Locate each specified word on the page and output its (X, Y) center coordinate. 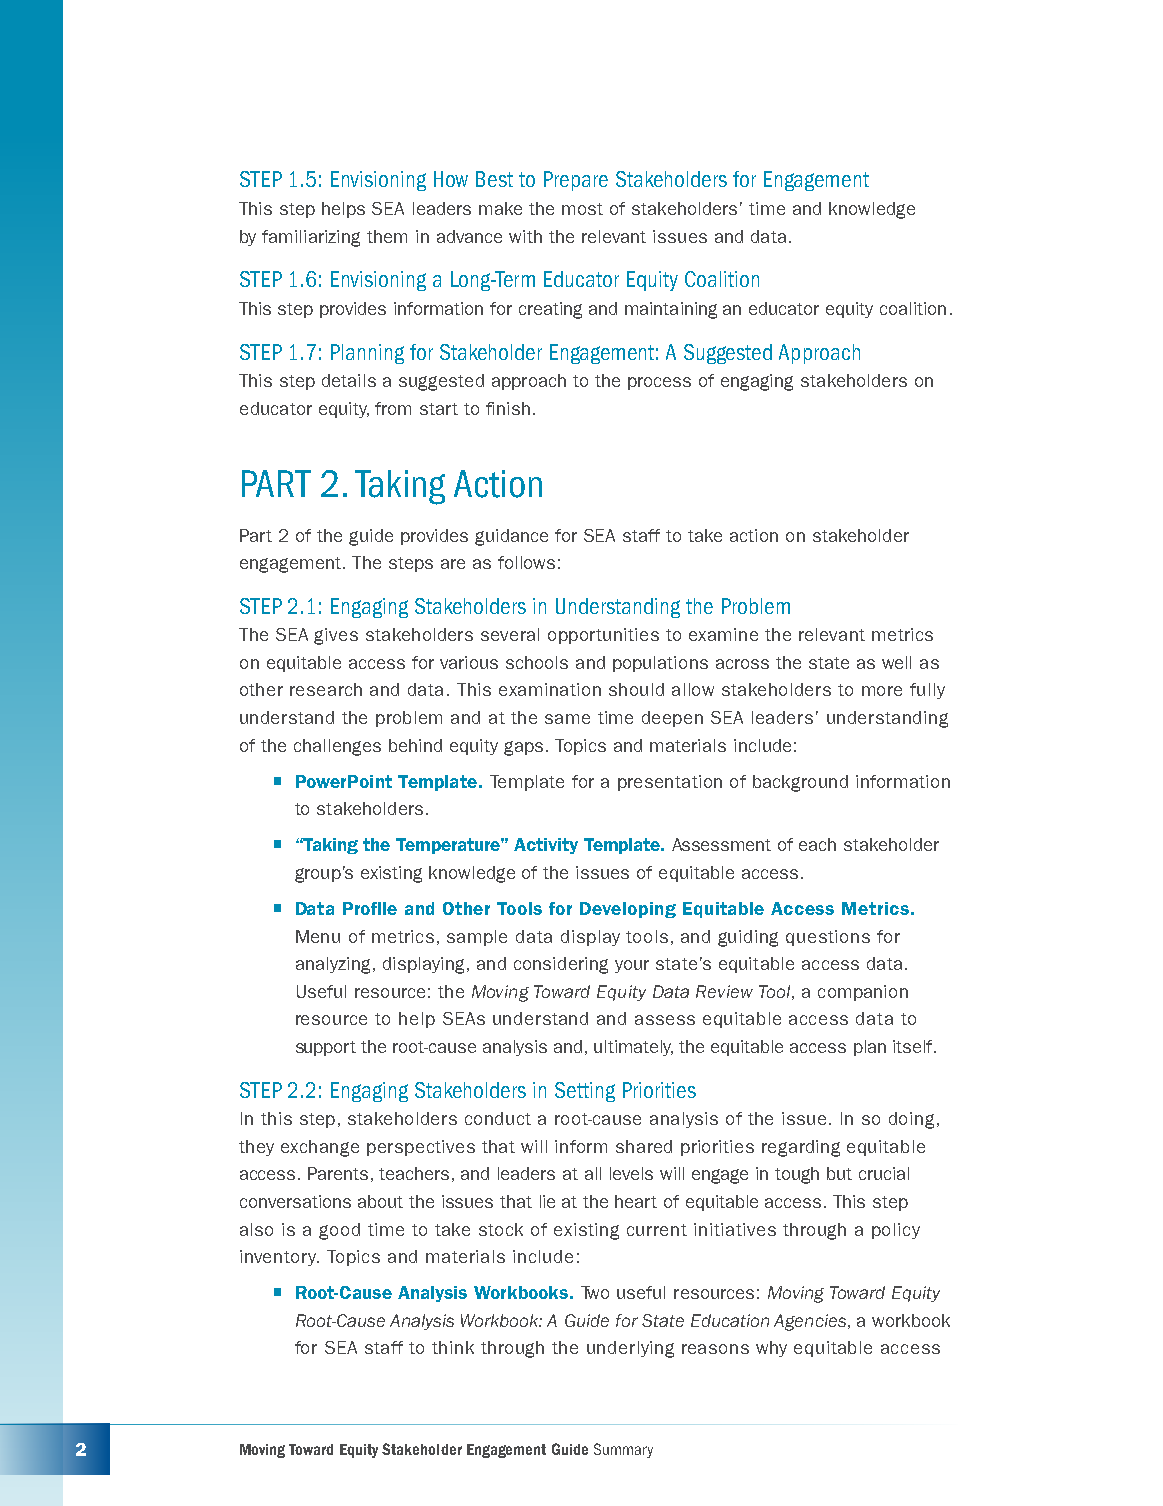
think (453, 1347)
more (882, 691)
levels (631, 1173)
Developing (628, 910)
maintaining (671, 310)
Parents (338, 1173)
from (393, 408)
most (582, 209)
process (659, 383)
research (326, 689)
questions (828, 938)
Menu (318, 936)
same (567, 719)
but (839, 1173)
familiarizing (311, 238)
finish (508, 408)
